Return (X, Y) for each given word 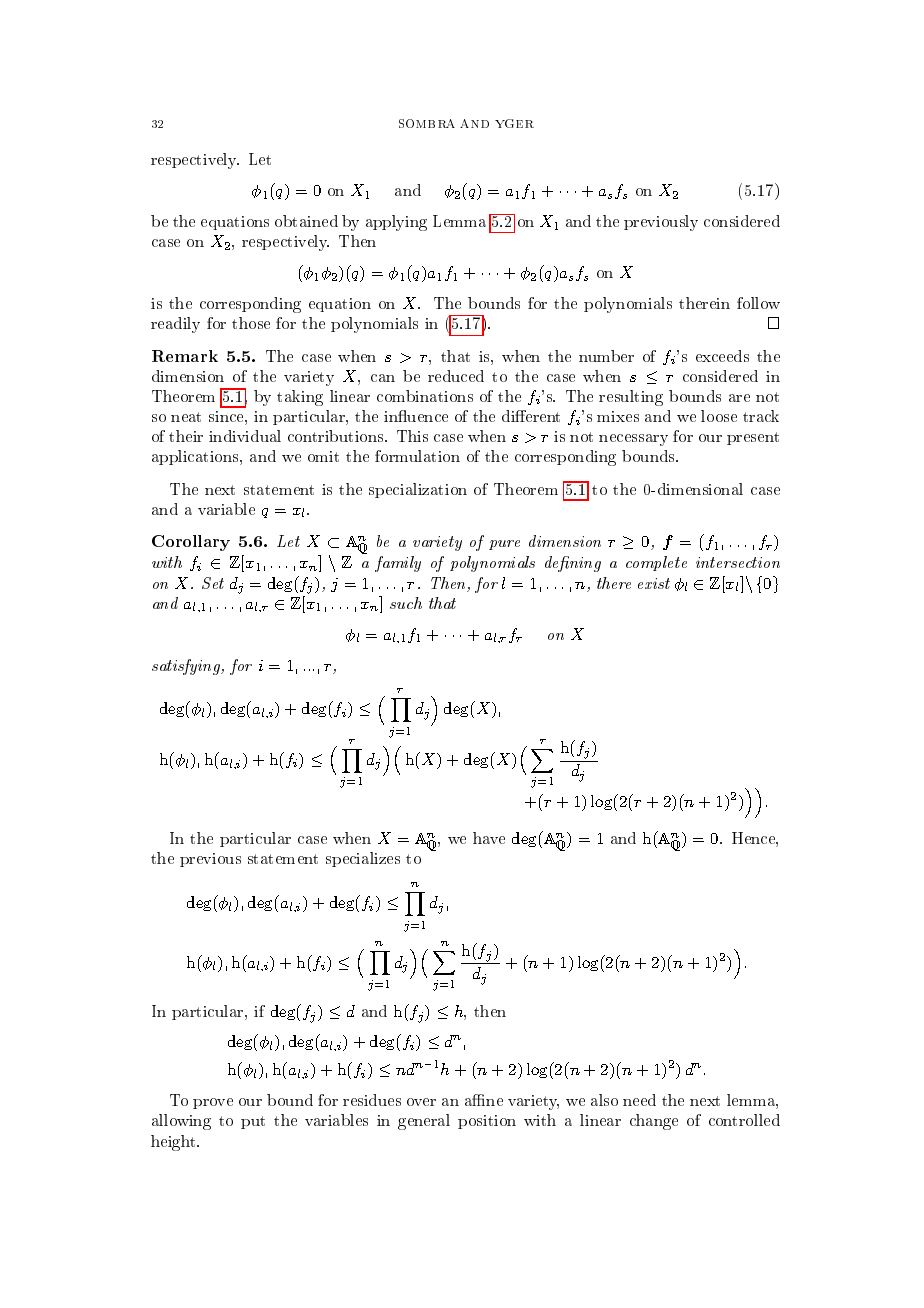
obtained (306, 221)
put (253, 1122)
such (406, 603)
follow (758, 303)
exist (654, 583)
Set (213, 583)
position (487, 1122)
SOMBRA (427, 123)
